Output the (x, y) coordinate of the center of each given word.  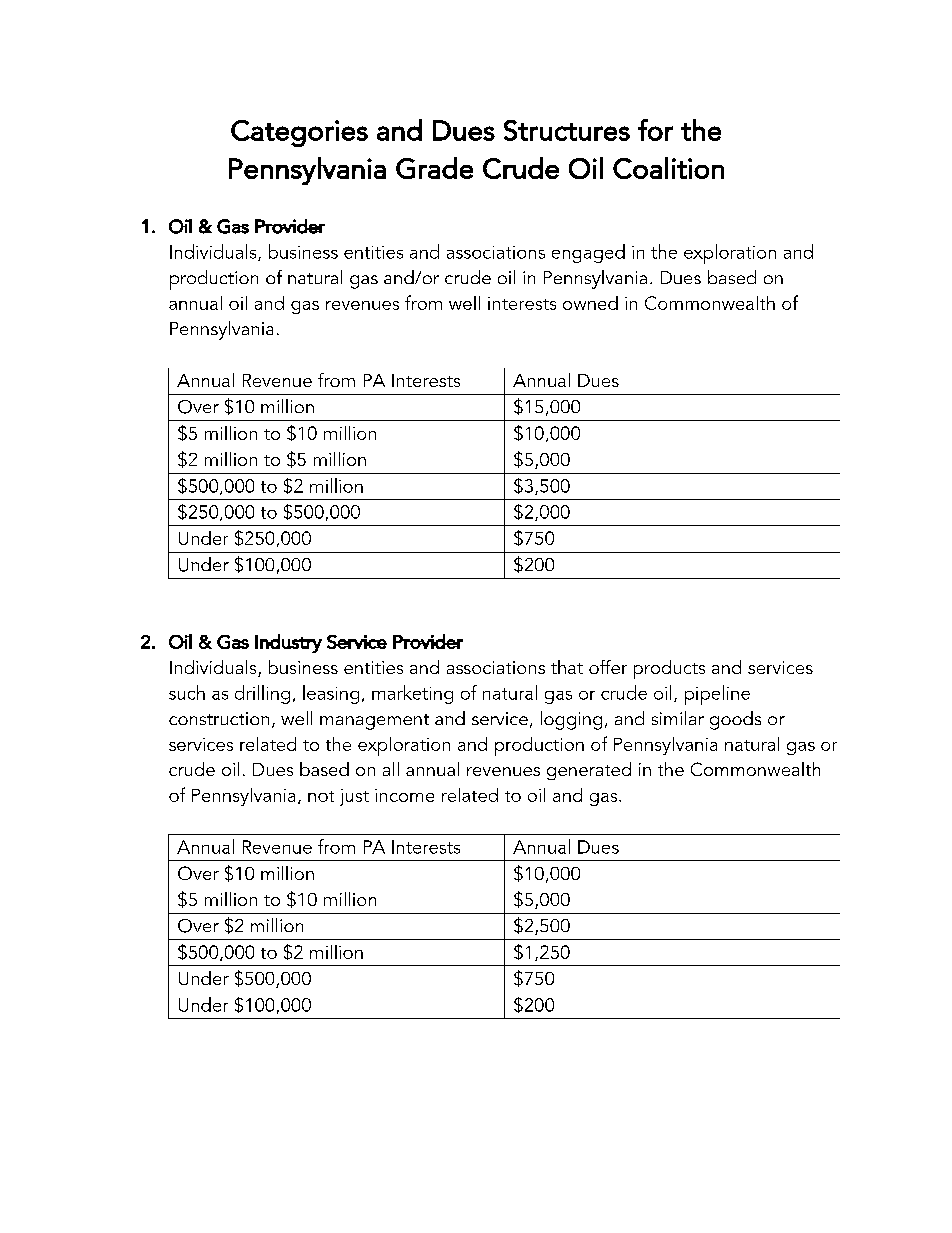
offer (608, 667)
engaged (588, 253)
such (187, 692)
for (655, 130)
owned (590, 303)
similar (678, 718)
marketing (412, 694)
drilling (262, 694)
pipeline (717, 695)
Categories (299, 133)
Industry (288, 643)
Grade (434, 168)
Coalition (668, 168)
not (321, 796)
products (669, 669)
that (567, 667)
